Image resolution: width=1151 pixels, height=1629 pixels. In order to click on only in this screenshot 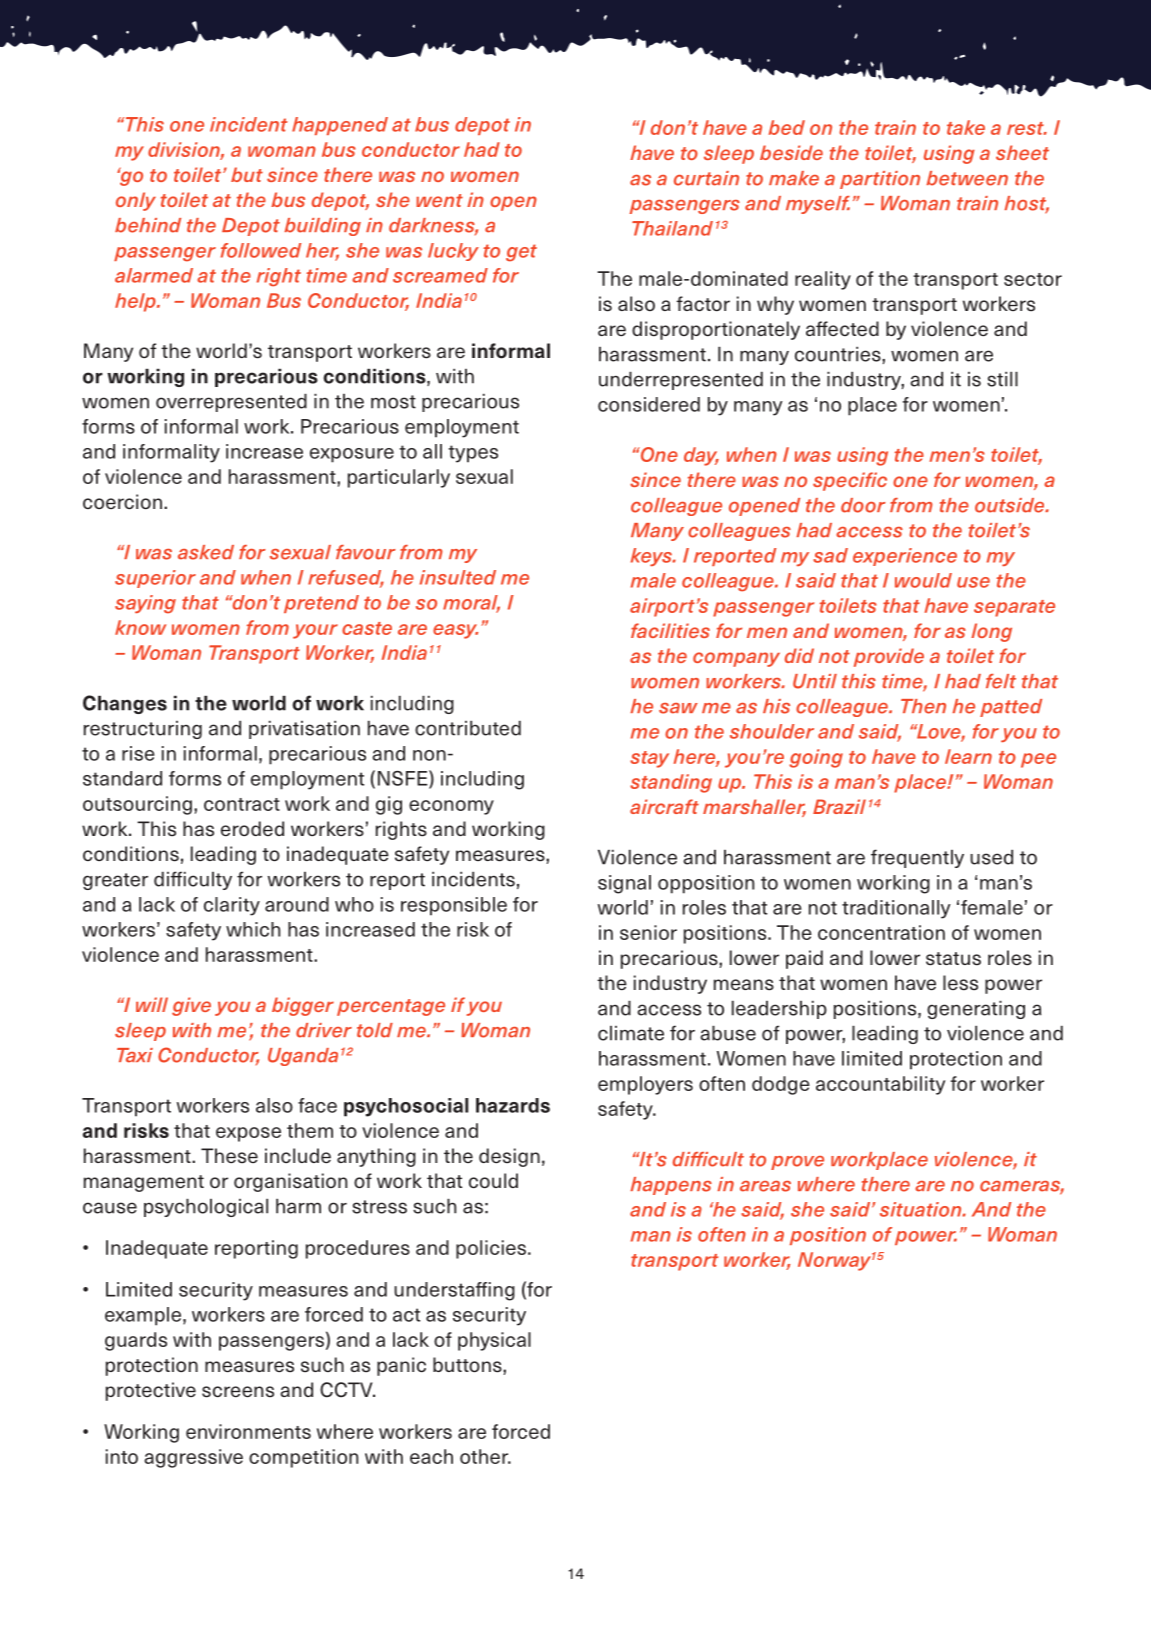, I will do `click(136, 201)`.
